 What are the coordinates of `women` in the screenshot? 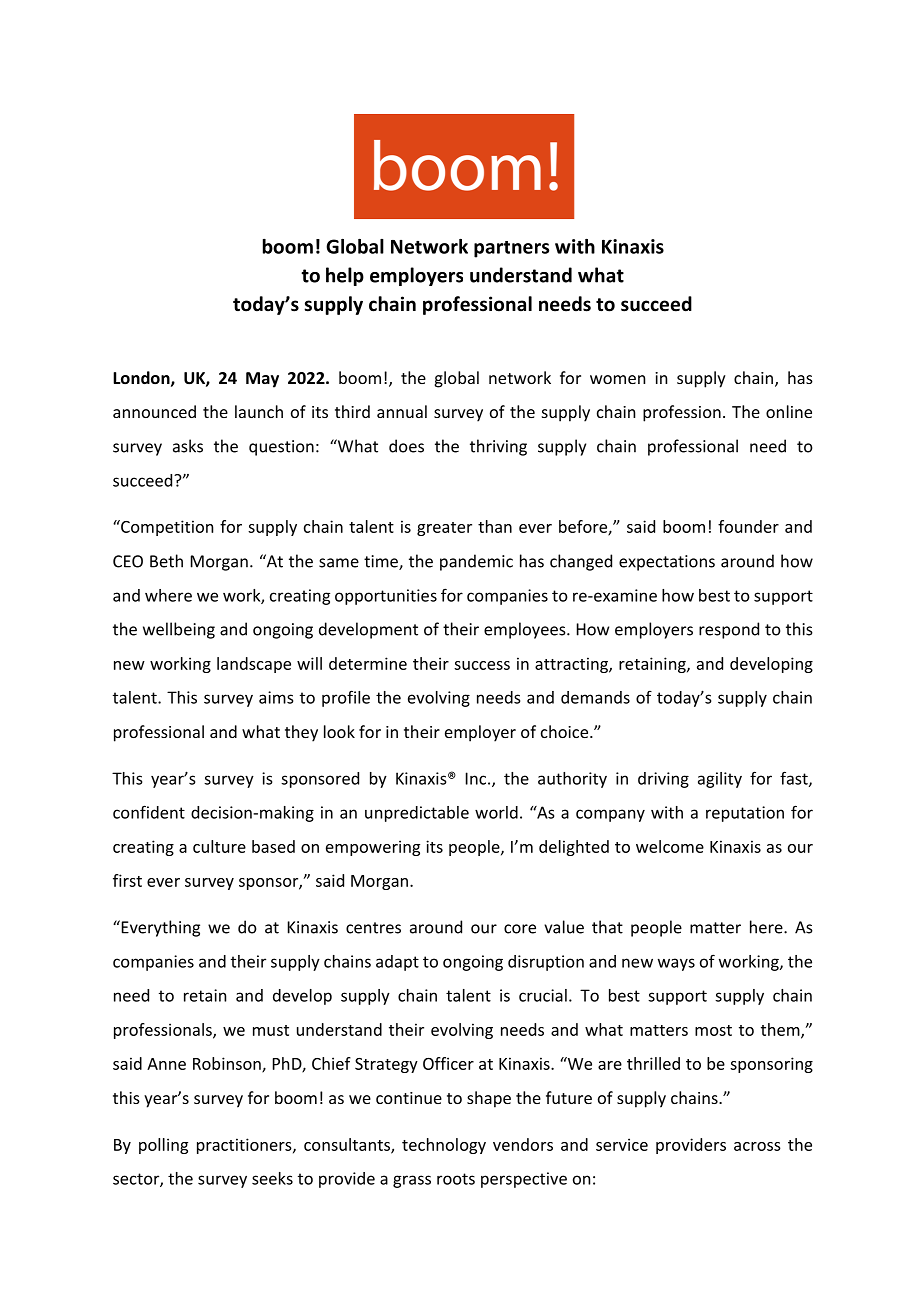 It's located at (617, 379).
